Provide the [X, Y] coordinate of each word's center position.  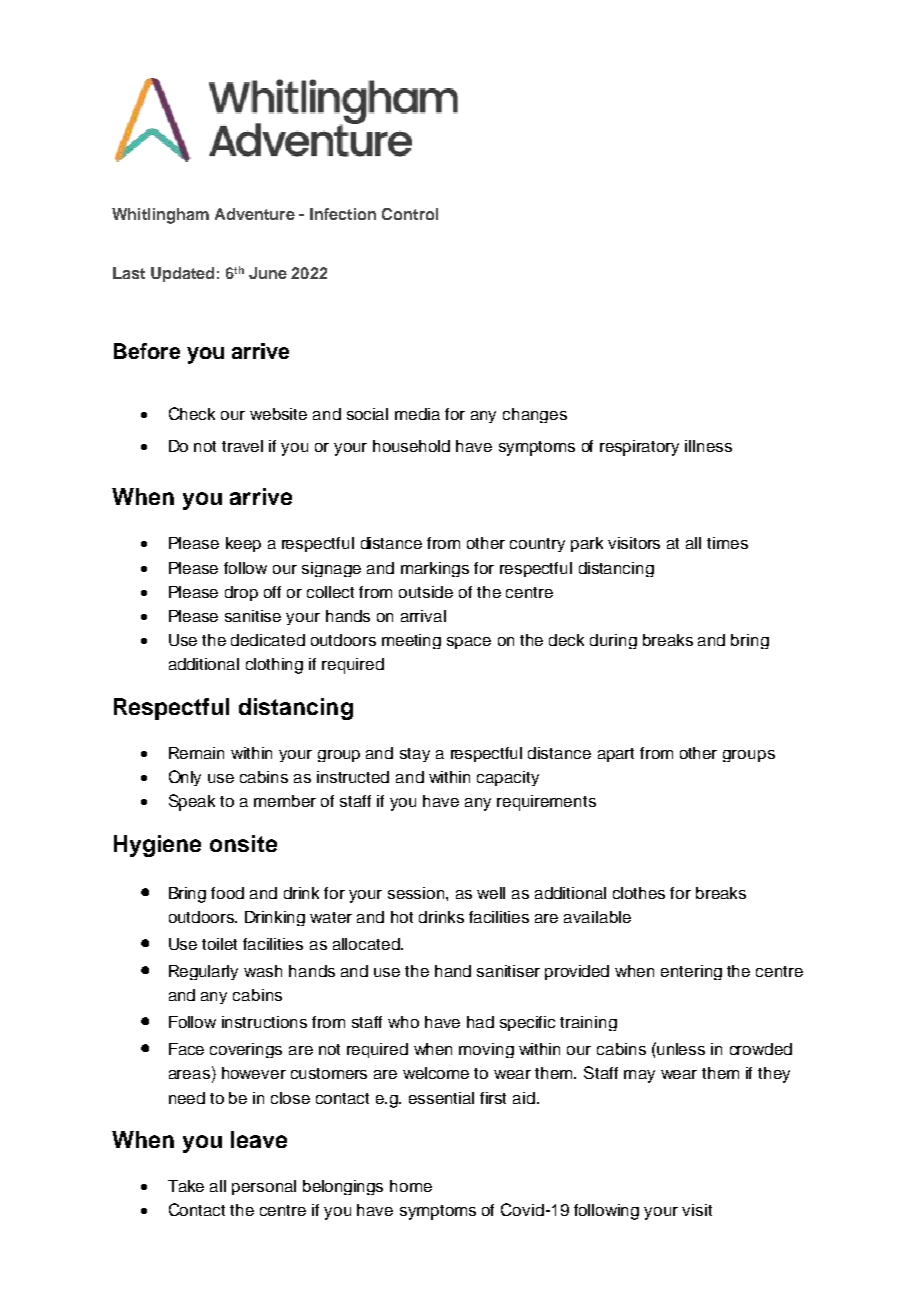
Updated [182, 274]
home [411, 1186]
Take [186, 1186]
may [639, 1076]
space [469, 643]
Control [410, 214]
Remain [196, 753]
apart [616, 755]
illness [708, 446]
